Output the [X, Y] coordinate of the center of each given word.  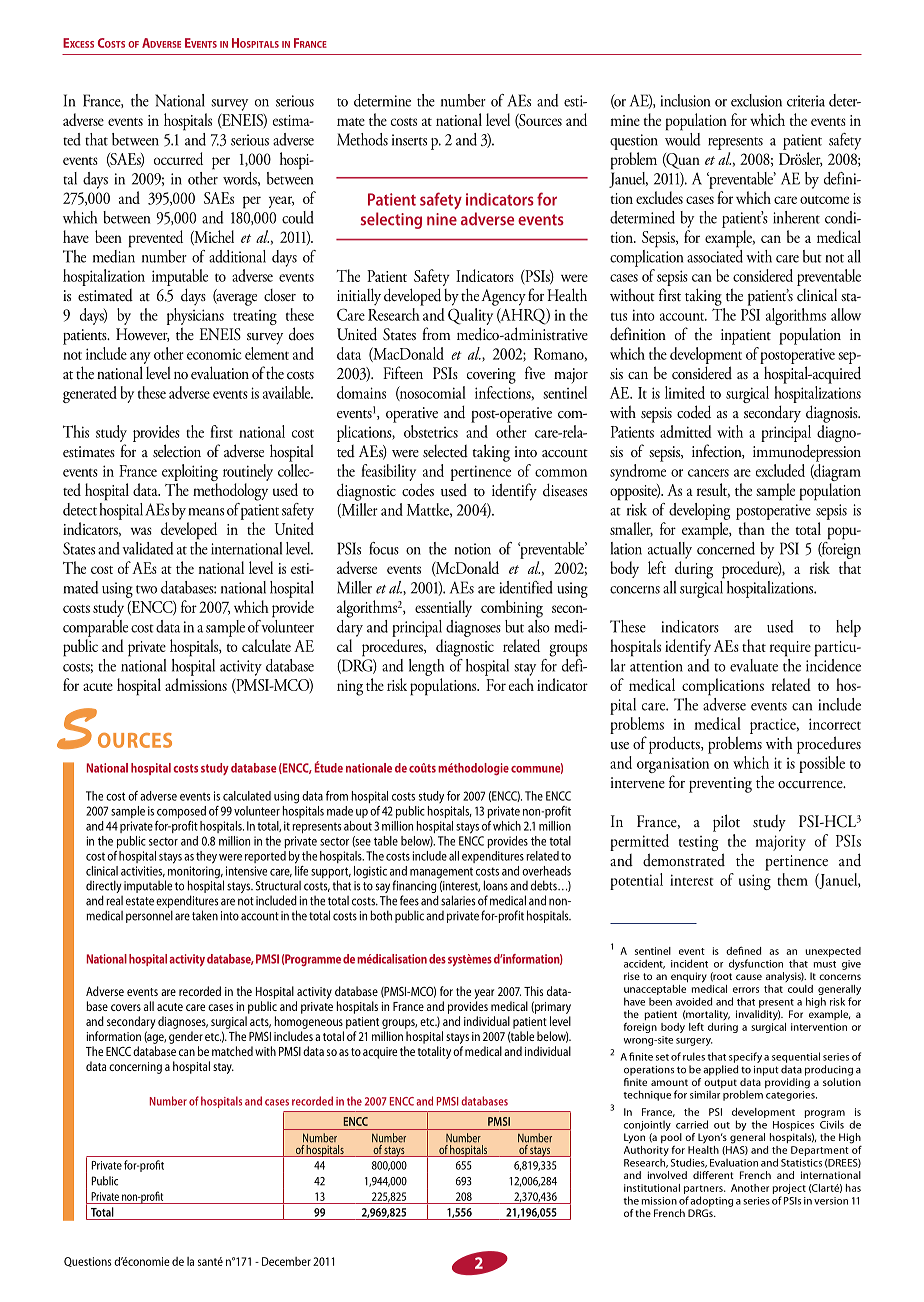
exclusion [756, 100]
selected [445, 451]
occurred [178, 158]
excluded [780, 470]
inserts [409, 140]
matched [232, 1051]
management [441, 873]
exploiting [190, 474]
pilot [726, 823]
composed [181, 812]
